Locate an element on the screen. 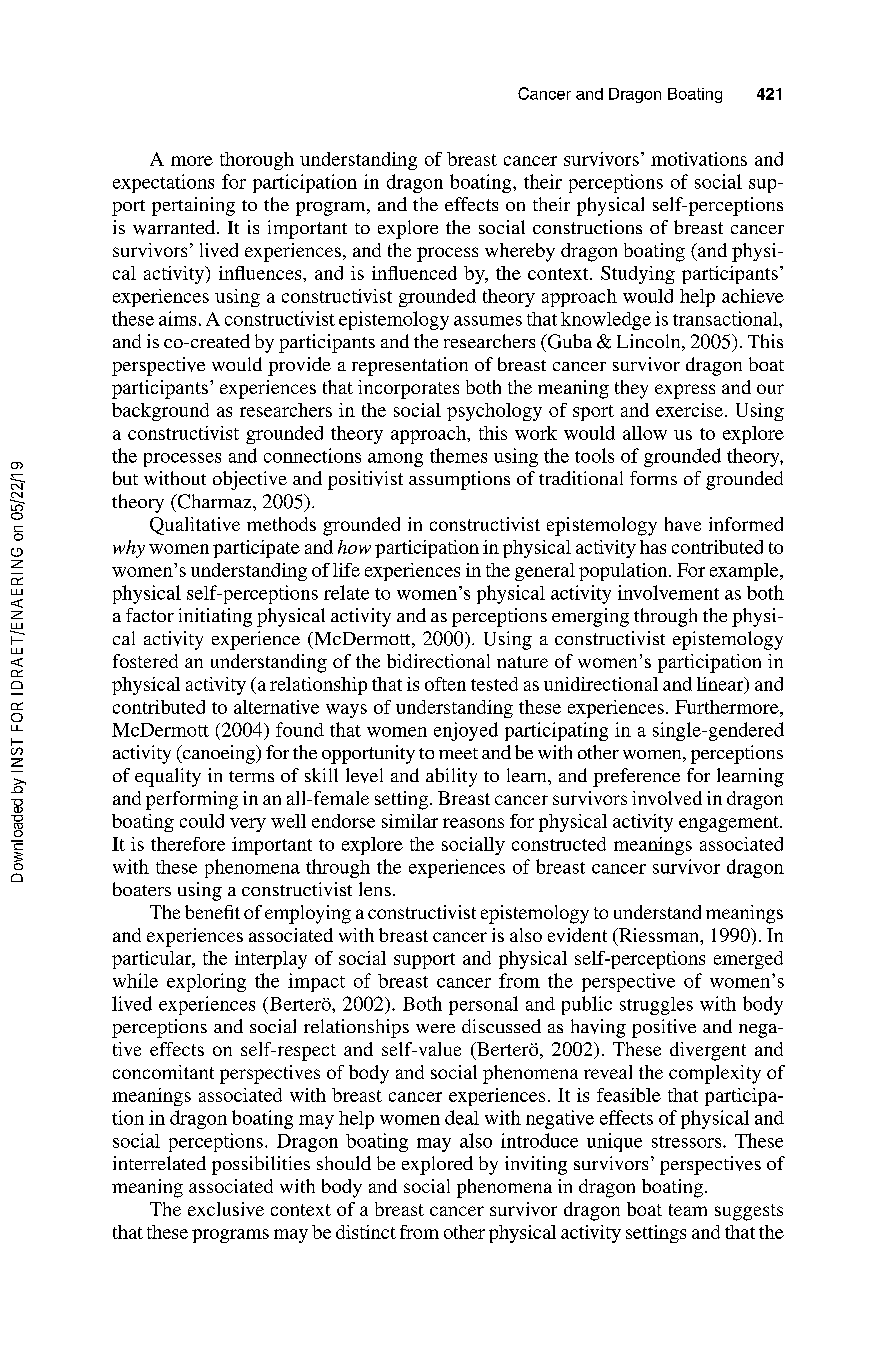 This screenshot has width=896, height=1345. warranted is located at coordinates (174, 227).
